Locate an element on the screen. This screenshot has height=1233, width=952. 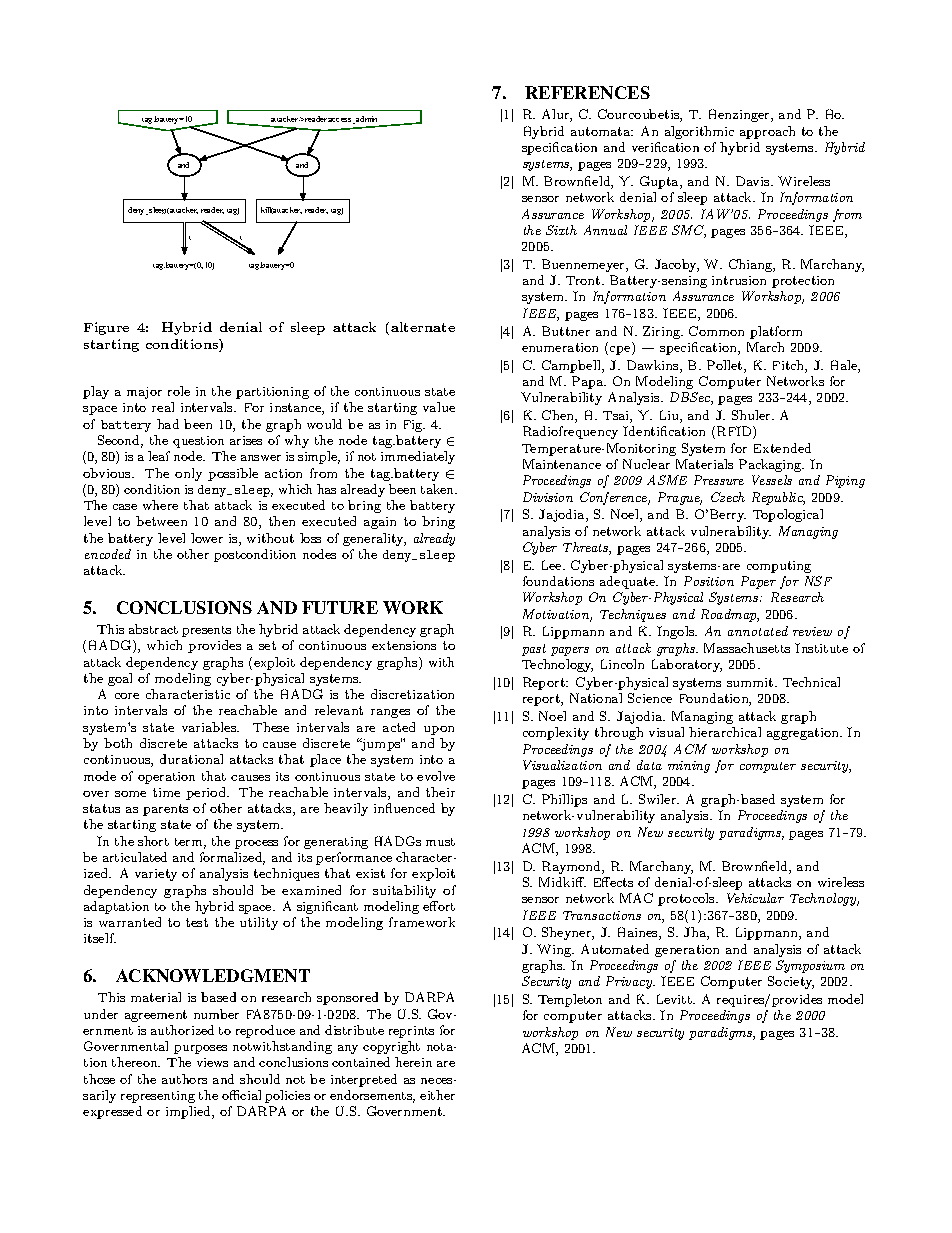
Levitt is located at coordinates (675, 999).
